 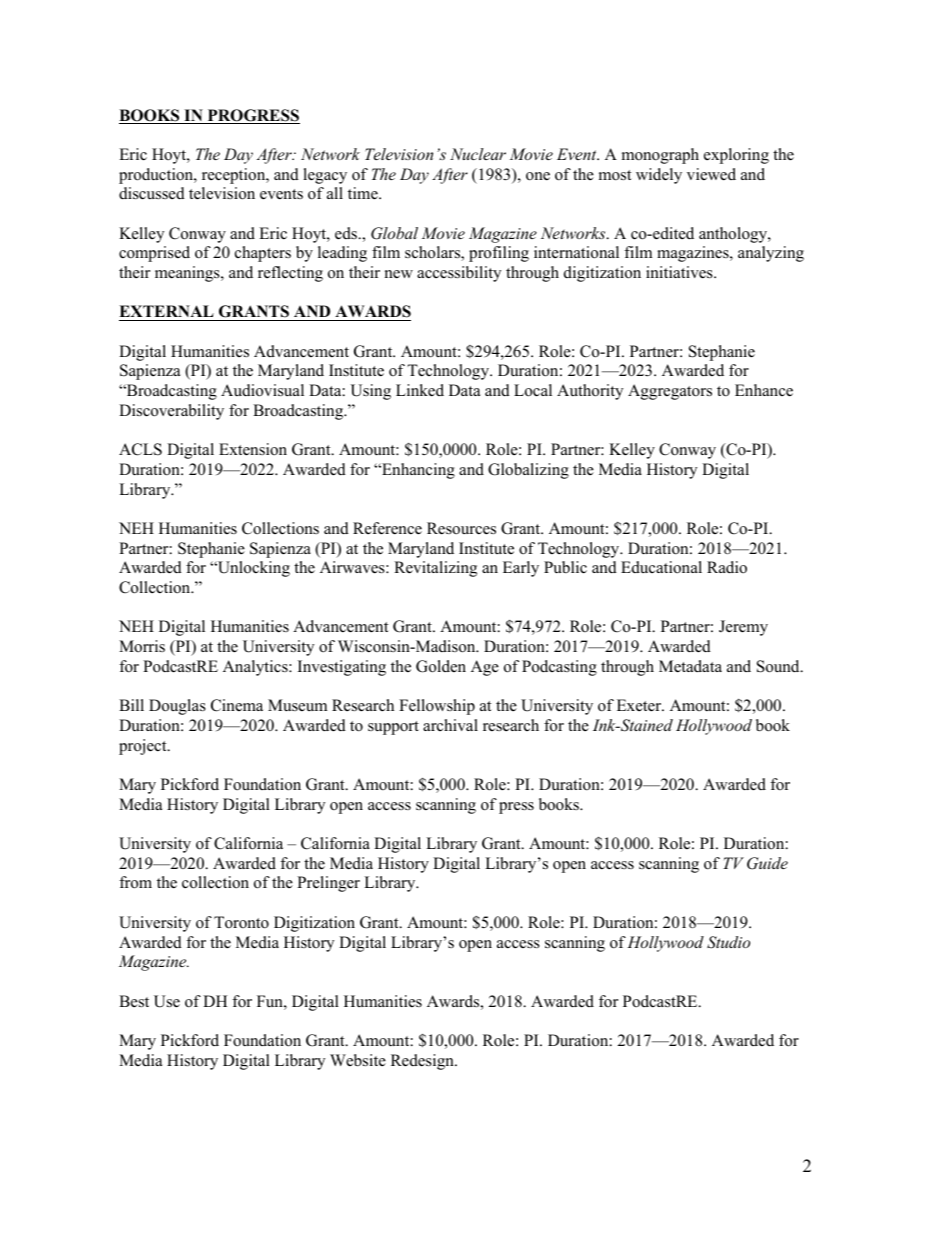 I want to click on Best, so click(x=134, y=1001).
